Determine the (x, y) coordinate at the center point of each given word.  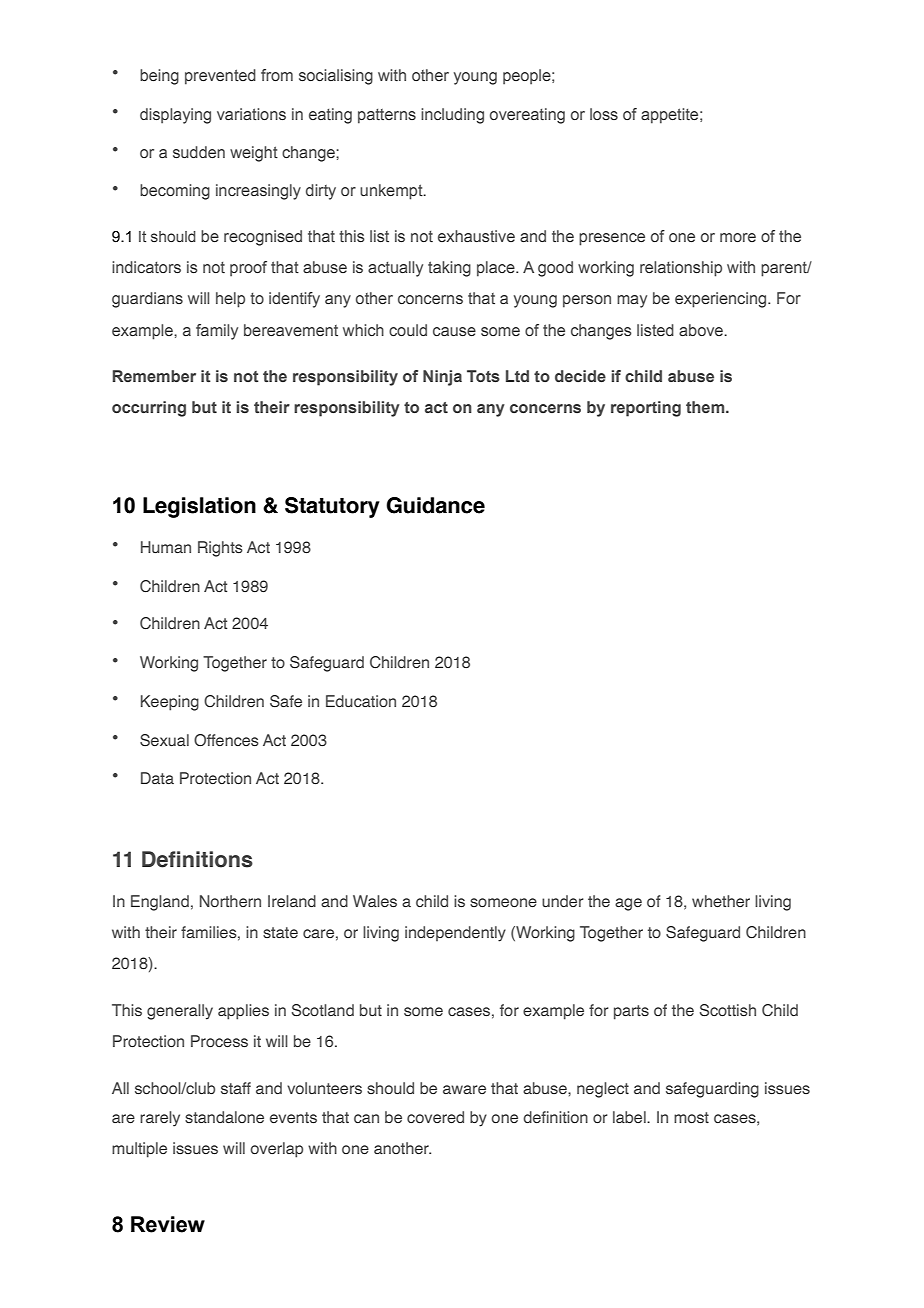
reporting (646, 409)
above (702, 330)
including (452, 116)
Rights (220, 549)
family (217, 332)
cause (454, 331)
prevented (220, 77)
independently (455, 934)
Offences (226, 740)
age (628, 904)
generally (180, 1012)
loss (604, 114)
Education (361, 701)
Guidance (435, 505)
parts (631, 1012)
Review (168, 1224)
